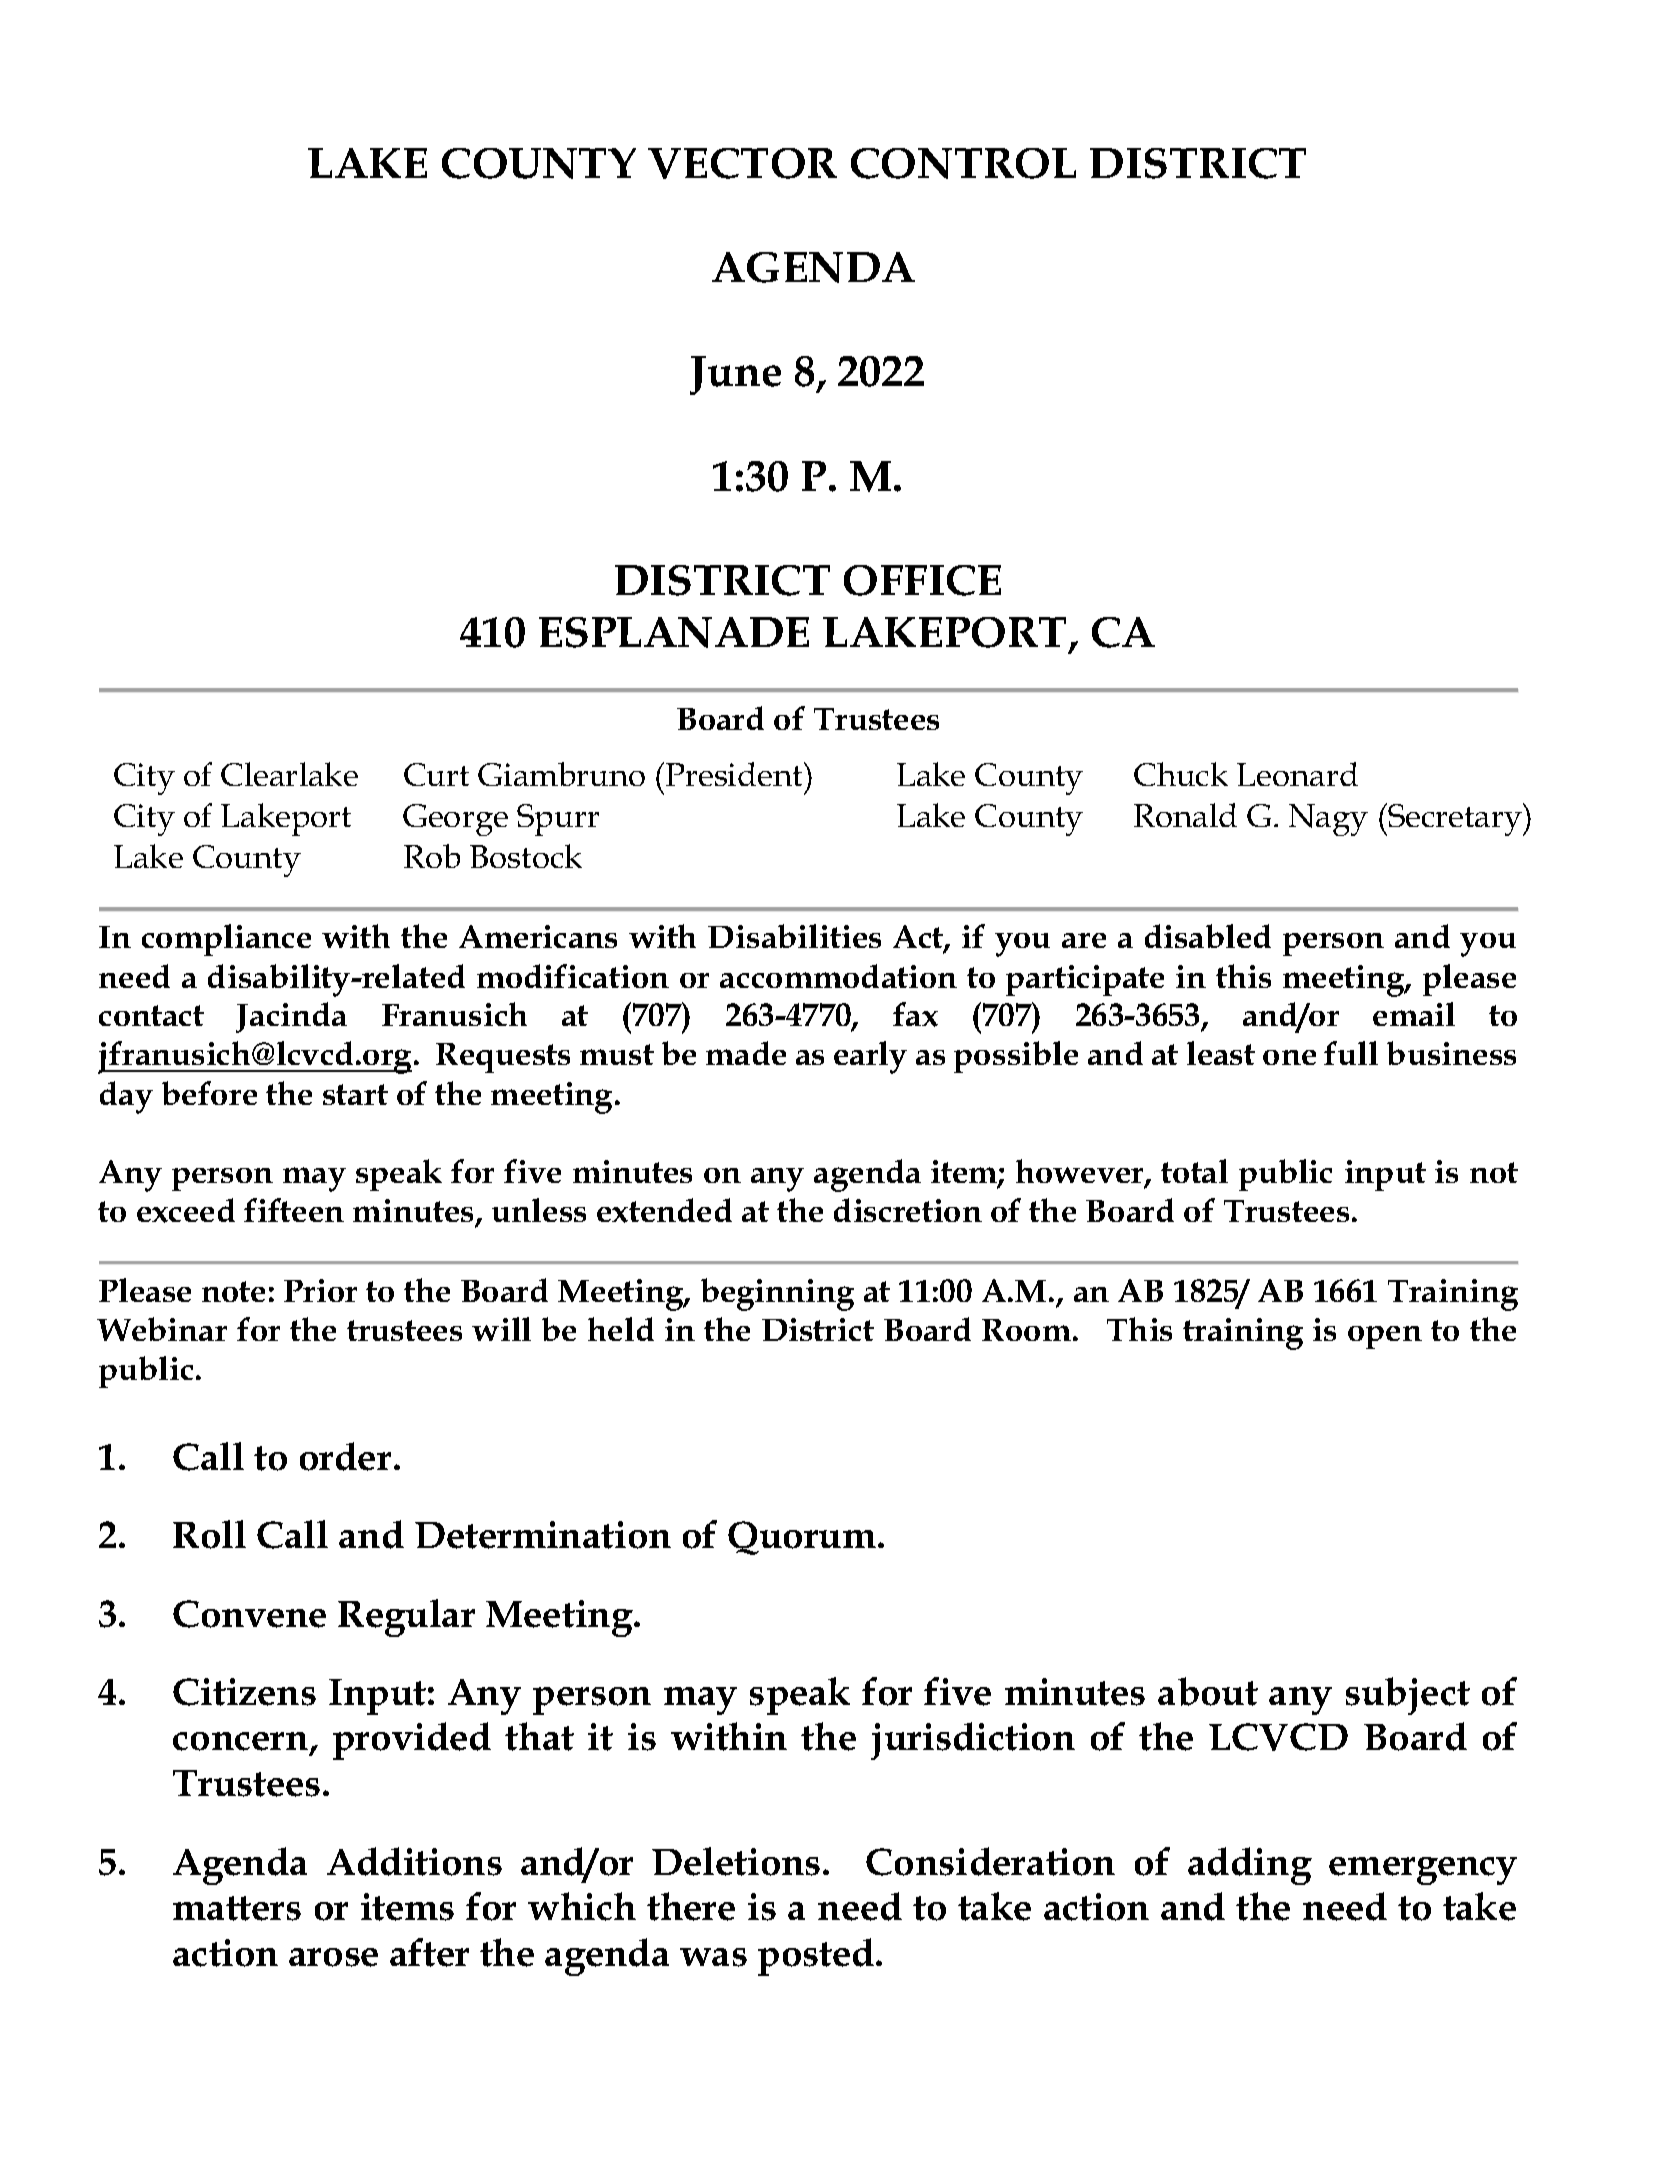  What do you see at coordinates (1289, 1057) in the screenshot?
I see `one` at bounding box center [1289, 1057].
